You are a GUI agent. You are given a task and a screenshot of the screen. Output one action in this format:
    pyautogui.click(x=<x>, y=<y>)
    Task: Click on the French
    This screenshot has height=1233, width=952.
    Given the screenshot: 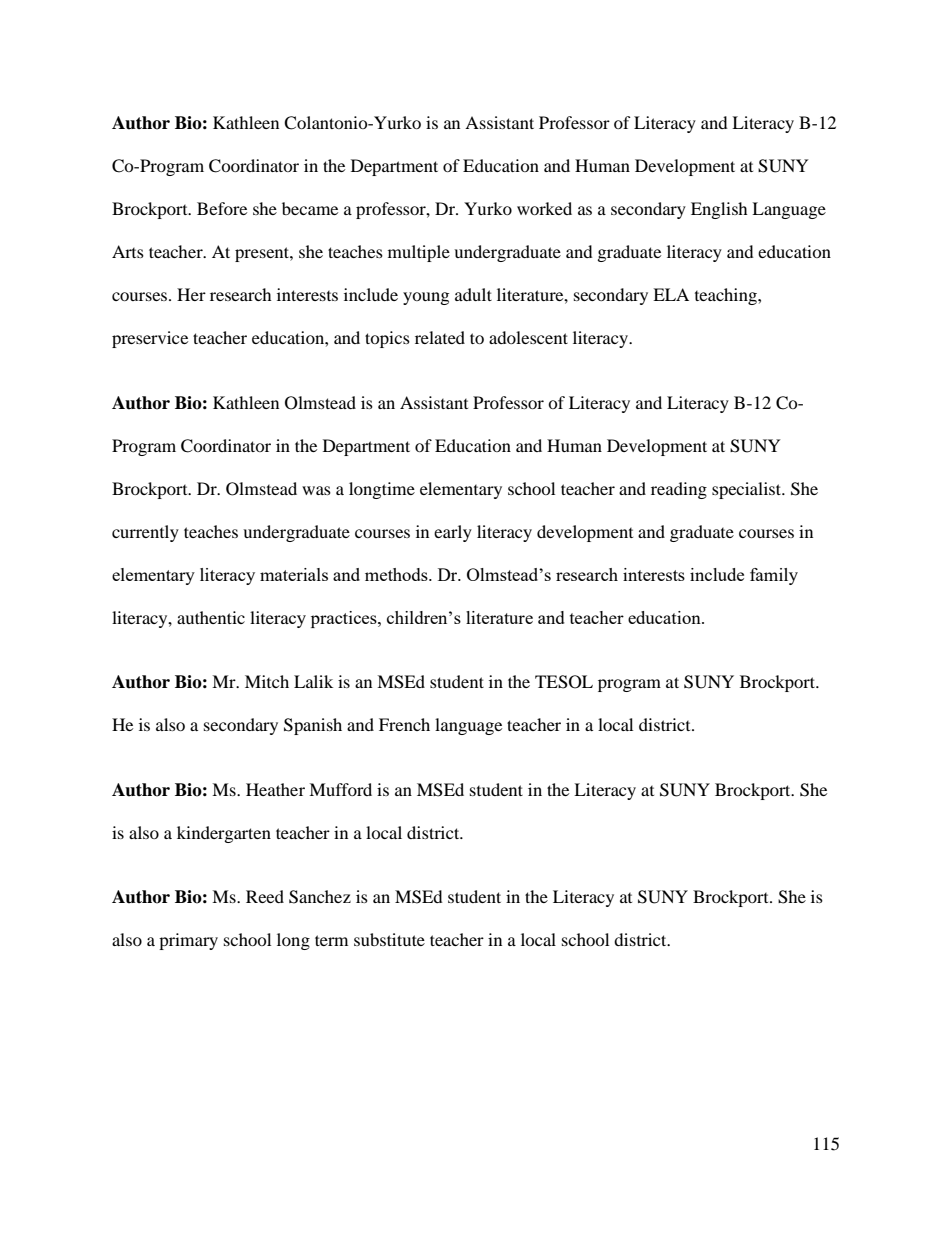 What is the action you would take?
    pyautogui.click(x=404, y=724)
